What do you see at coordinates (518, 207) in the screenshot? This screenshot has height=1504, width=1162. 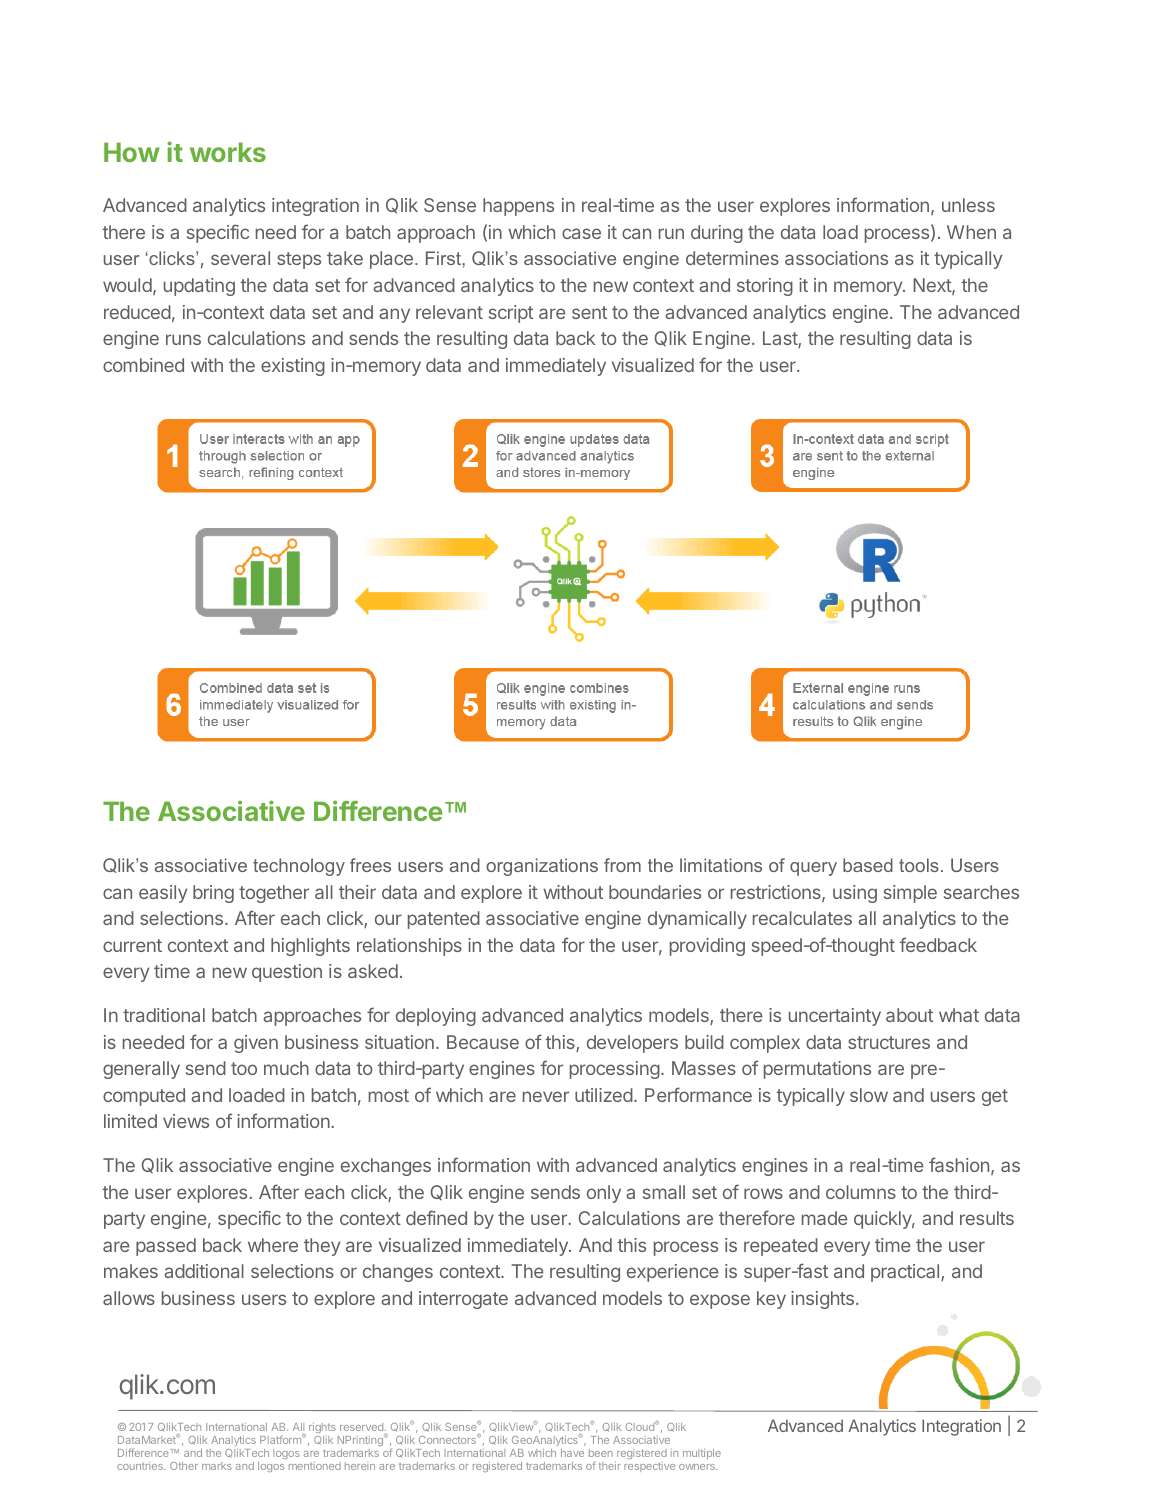 I see `happens` at bounding box center [518, 207].
